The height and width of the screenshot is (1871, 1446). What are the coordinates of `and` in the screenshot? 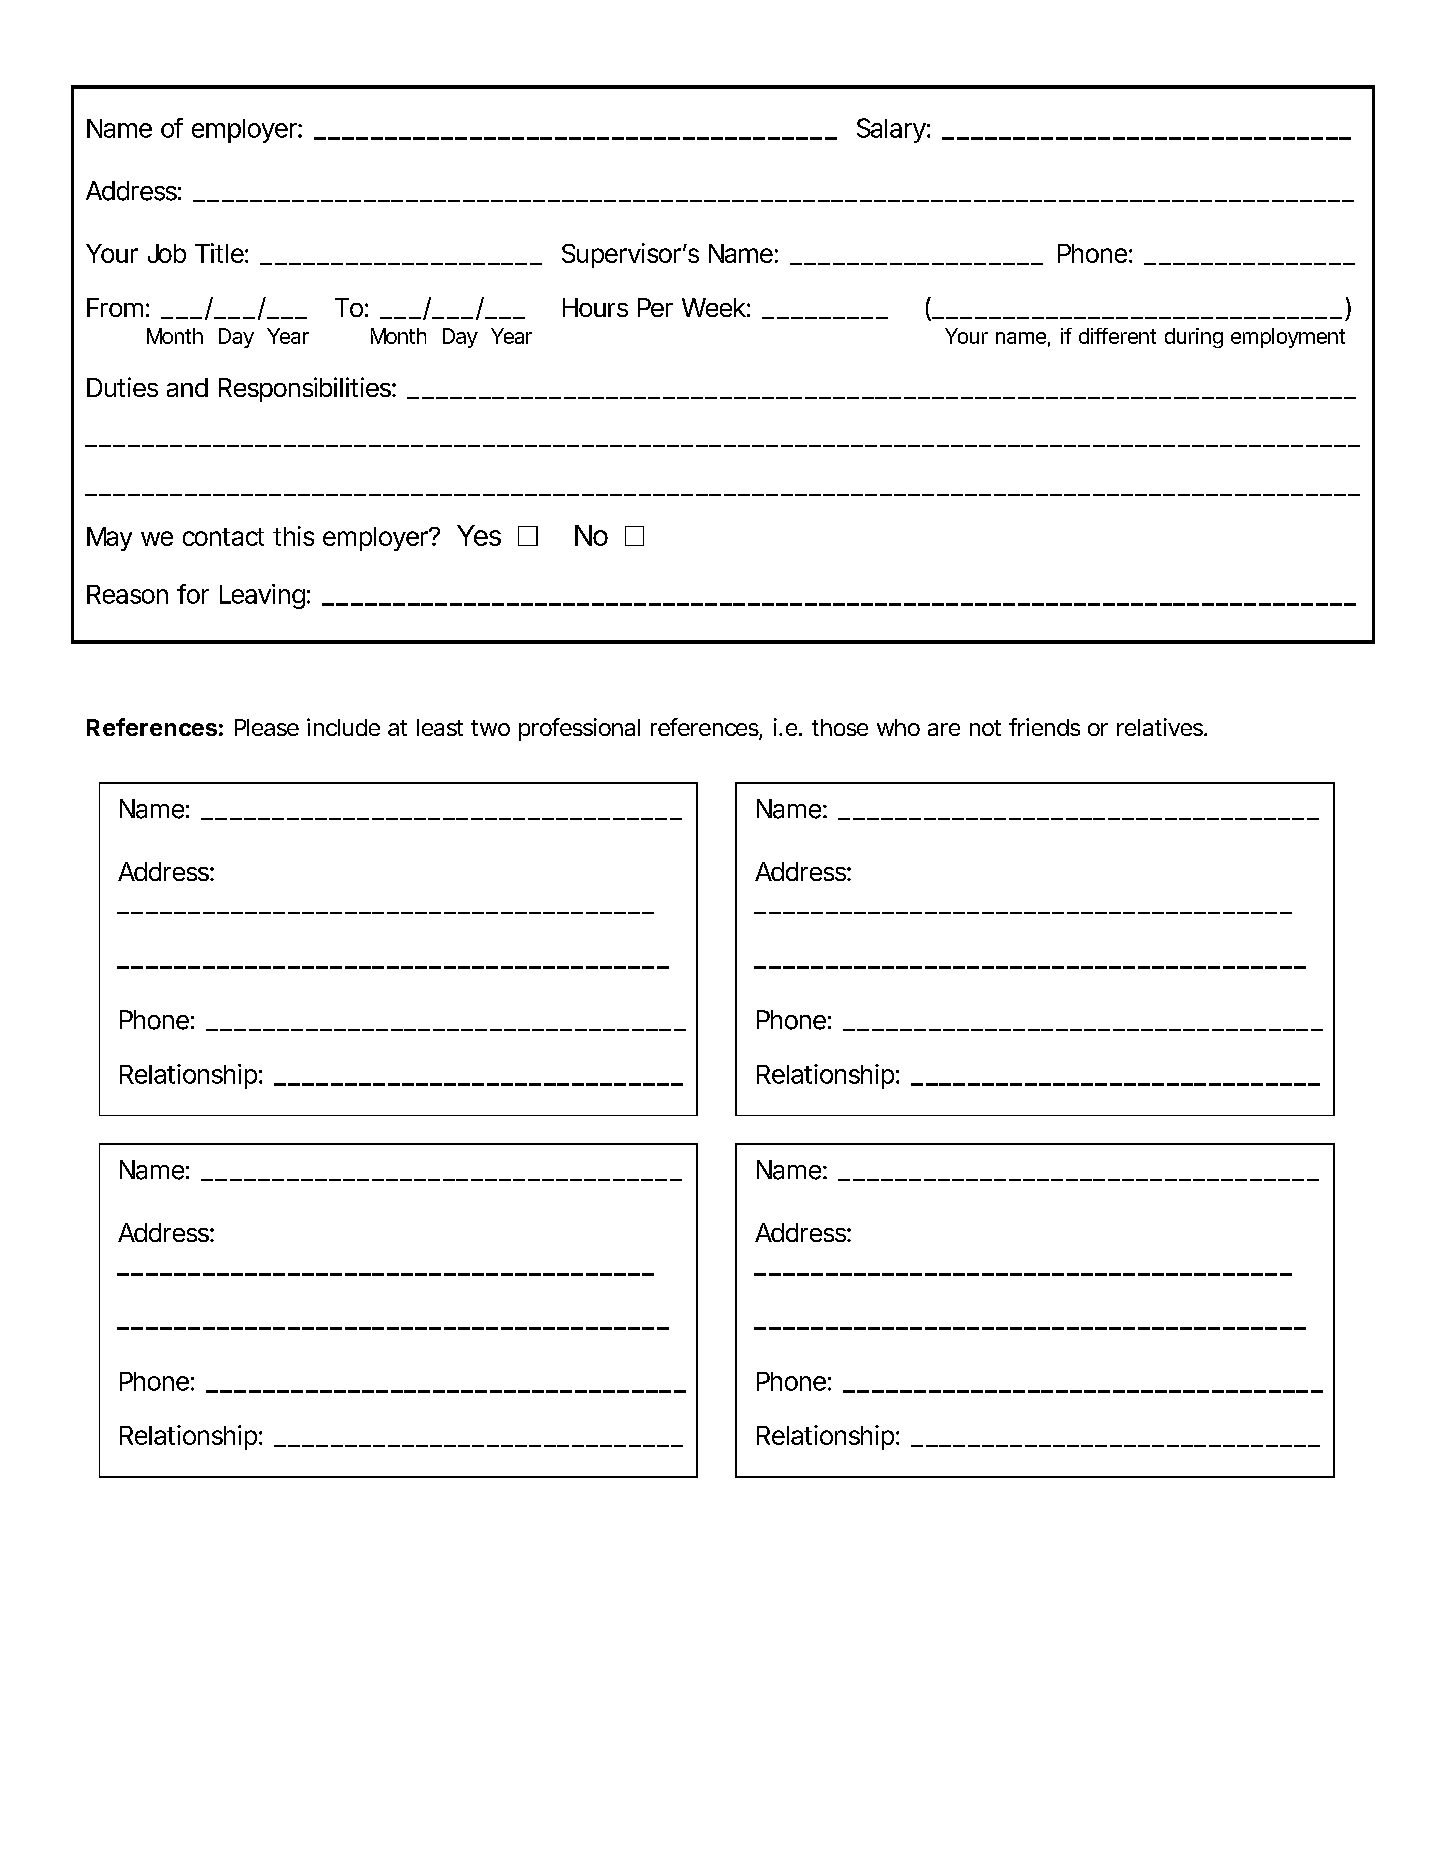 It's located at (187, 387).
